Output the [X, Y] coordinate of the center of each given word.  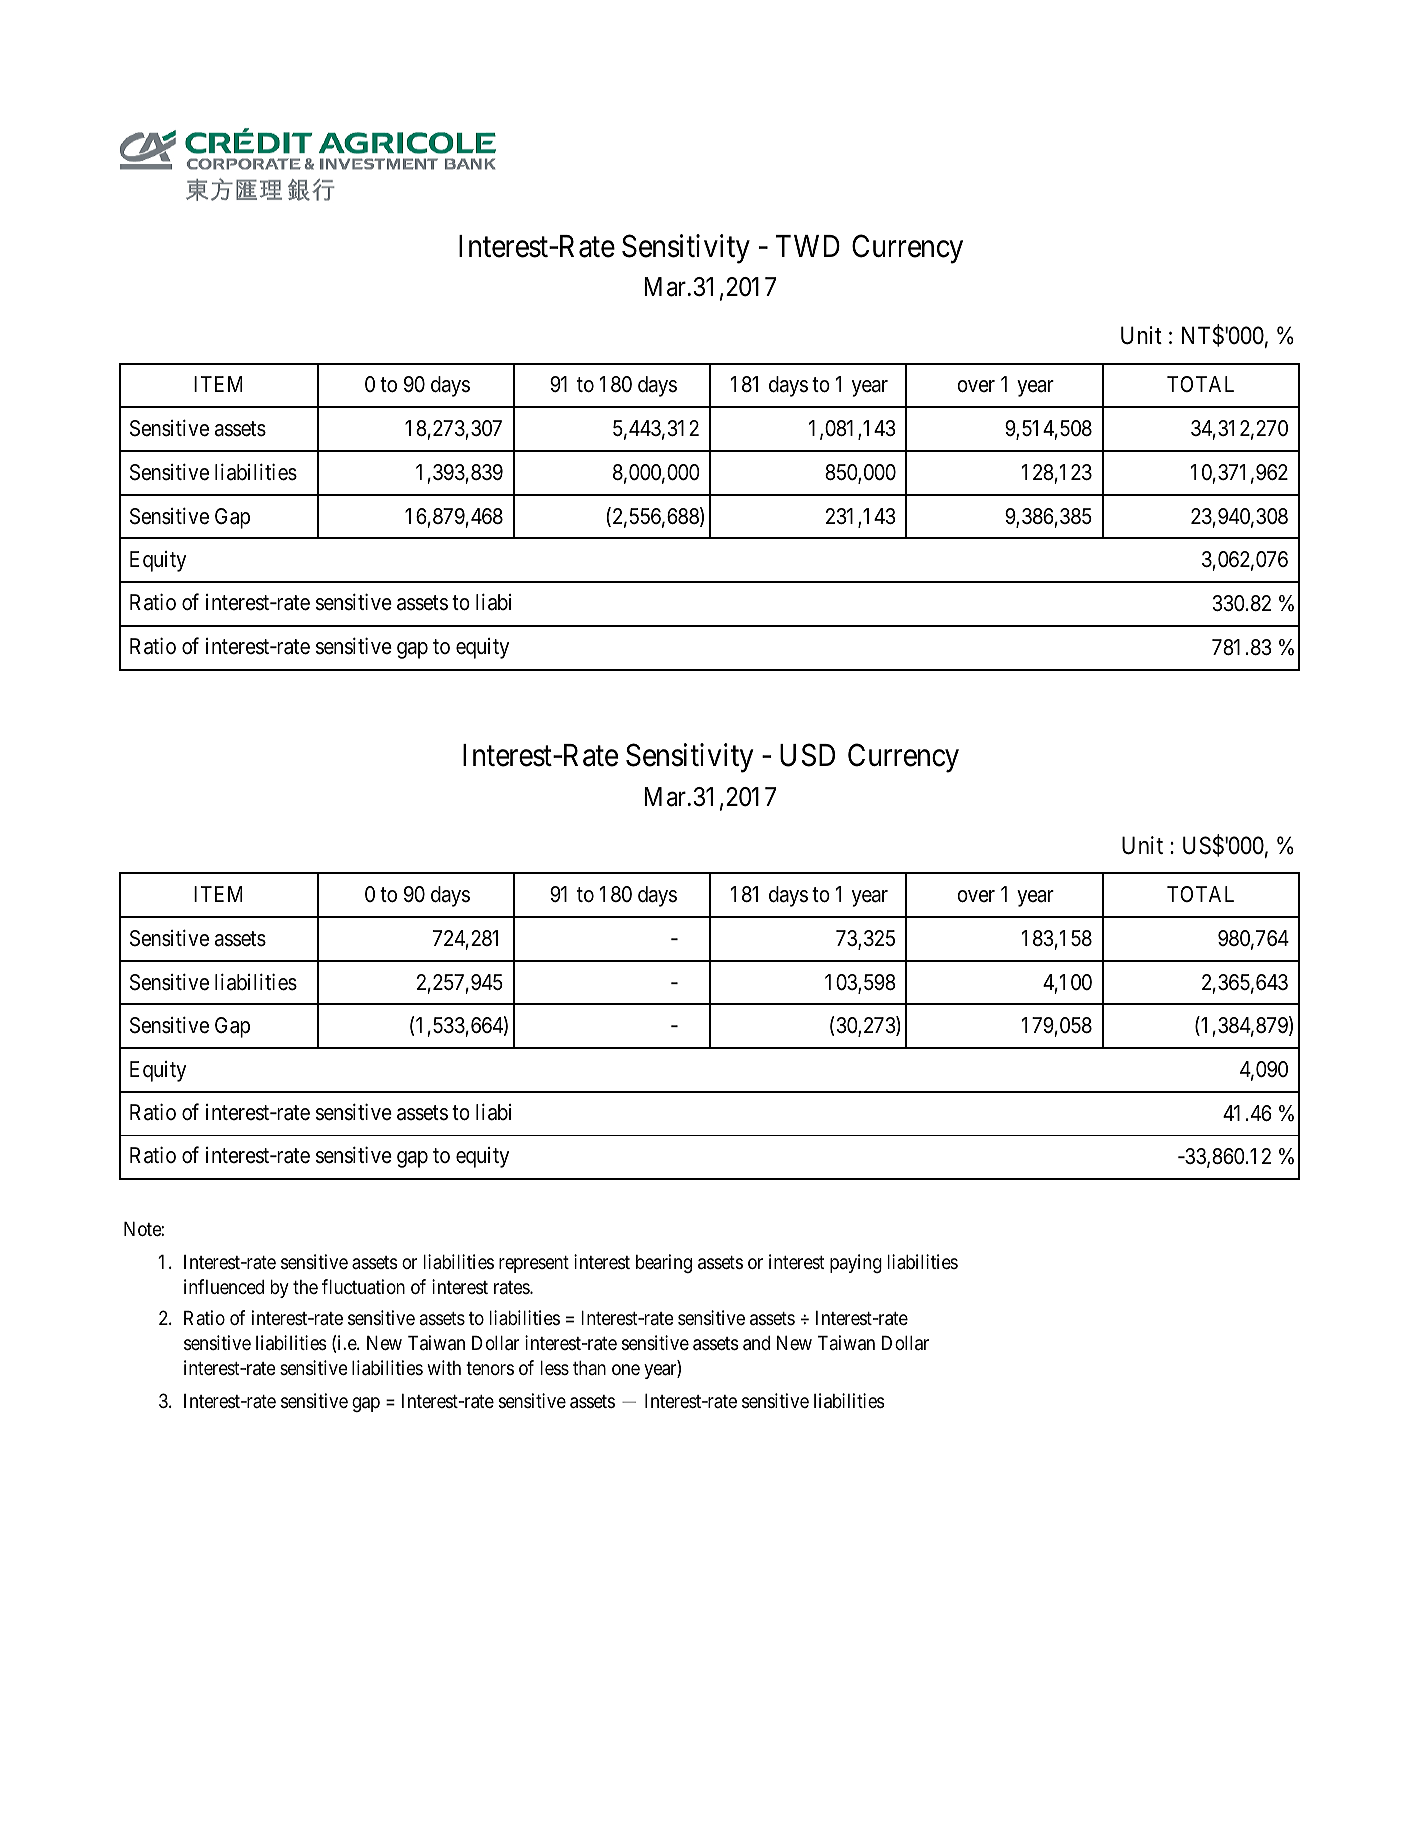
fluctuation [363, 1286]
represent [534, 1264]
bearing [664, 1263]
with [444, 1367]
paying [856, 1263]
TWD [807, 246]
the [305, 1287]
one [626, 1370]
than [589, 1368]
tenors [490, 1368]
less [555, 1368]
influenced [224, 1286]
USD [807, 755]
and [756, 1343]
